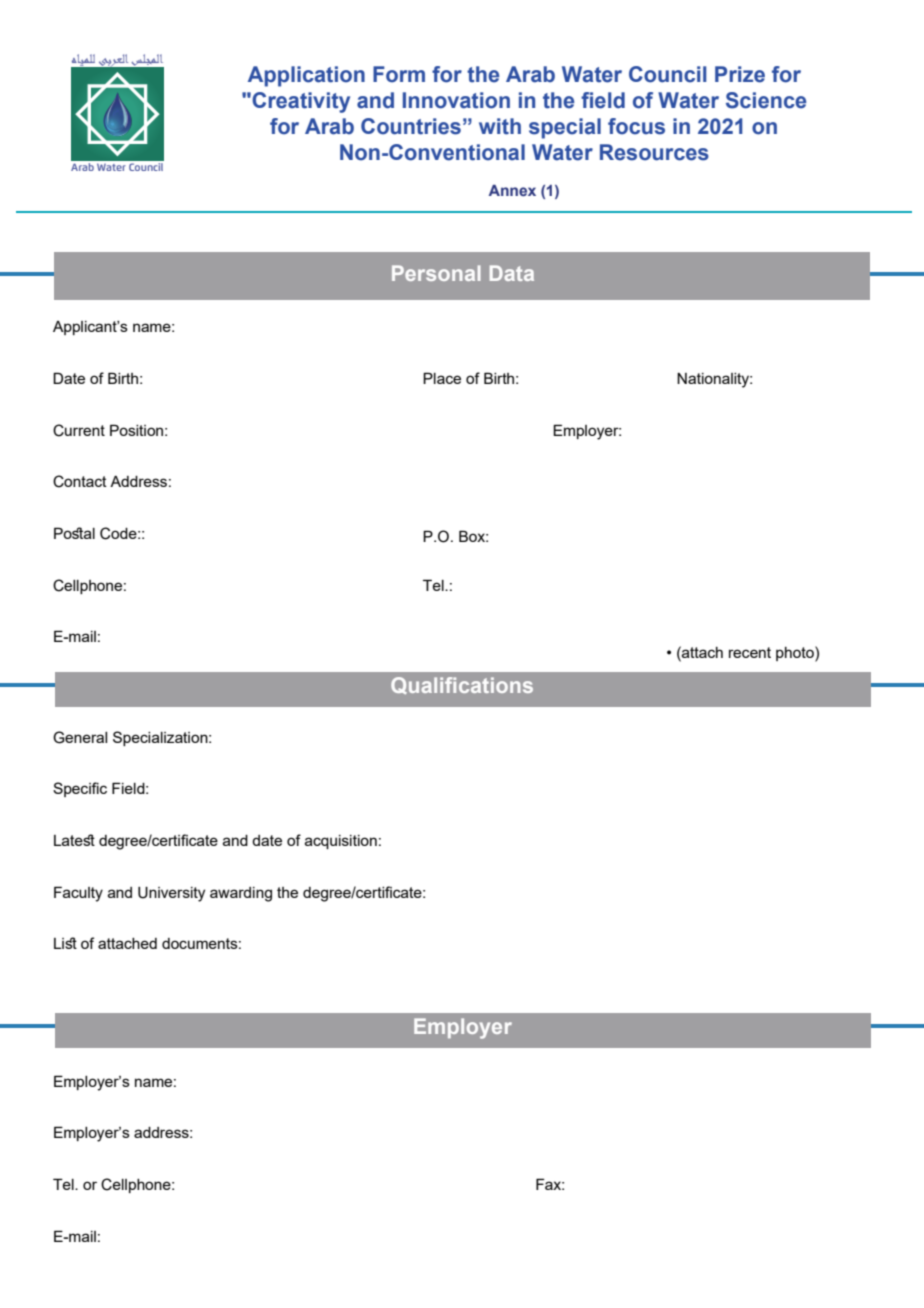  I want to click on focus, so click(636, 126).
